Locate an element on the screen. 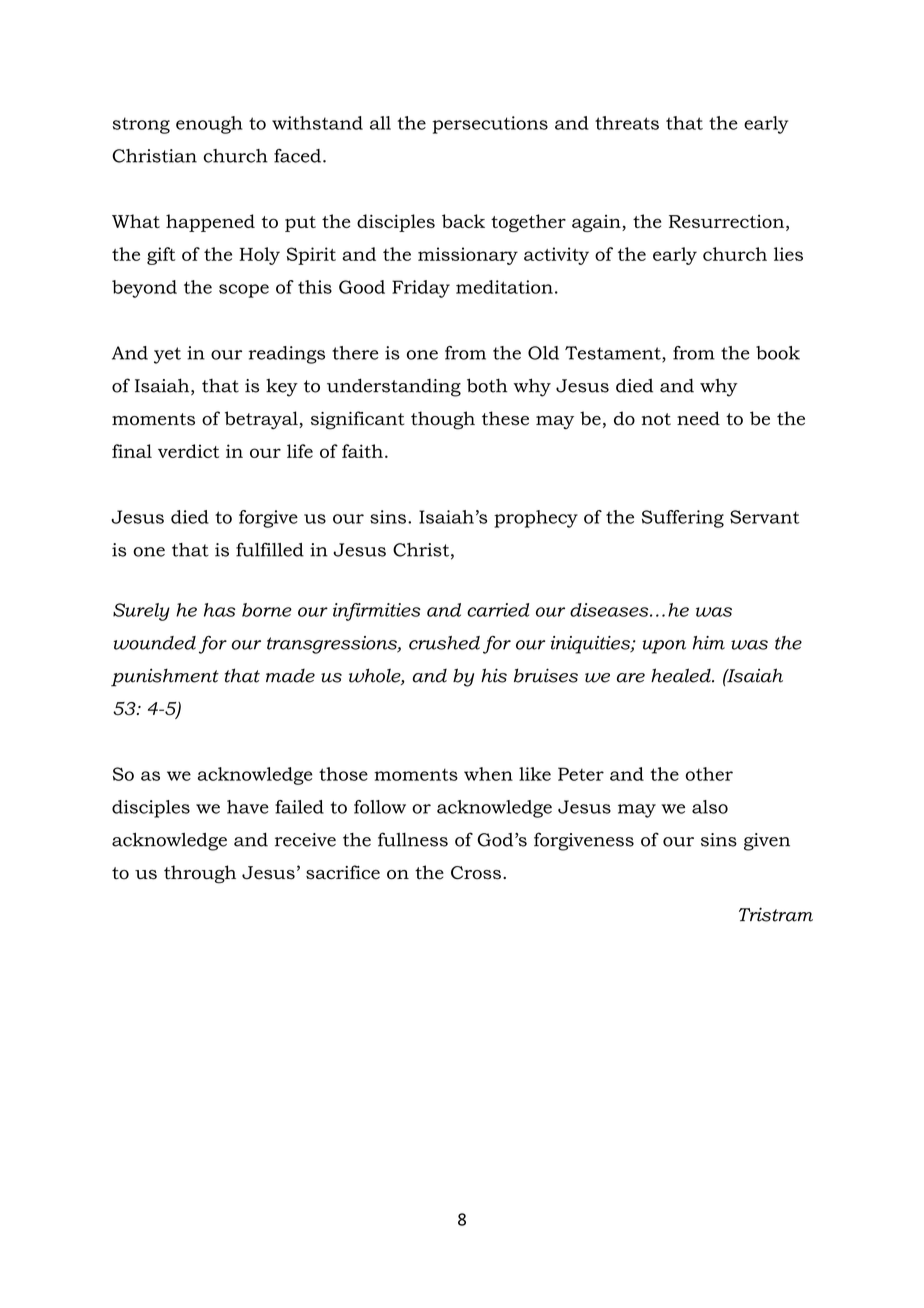 This screenshot has height=1308, width=924. both is located at coordinates (487, 385).
